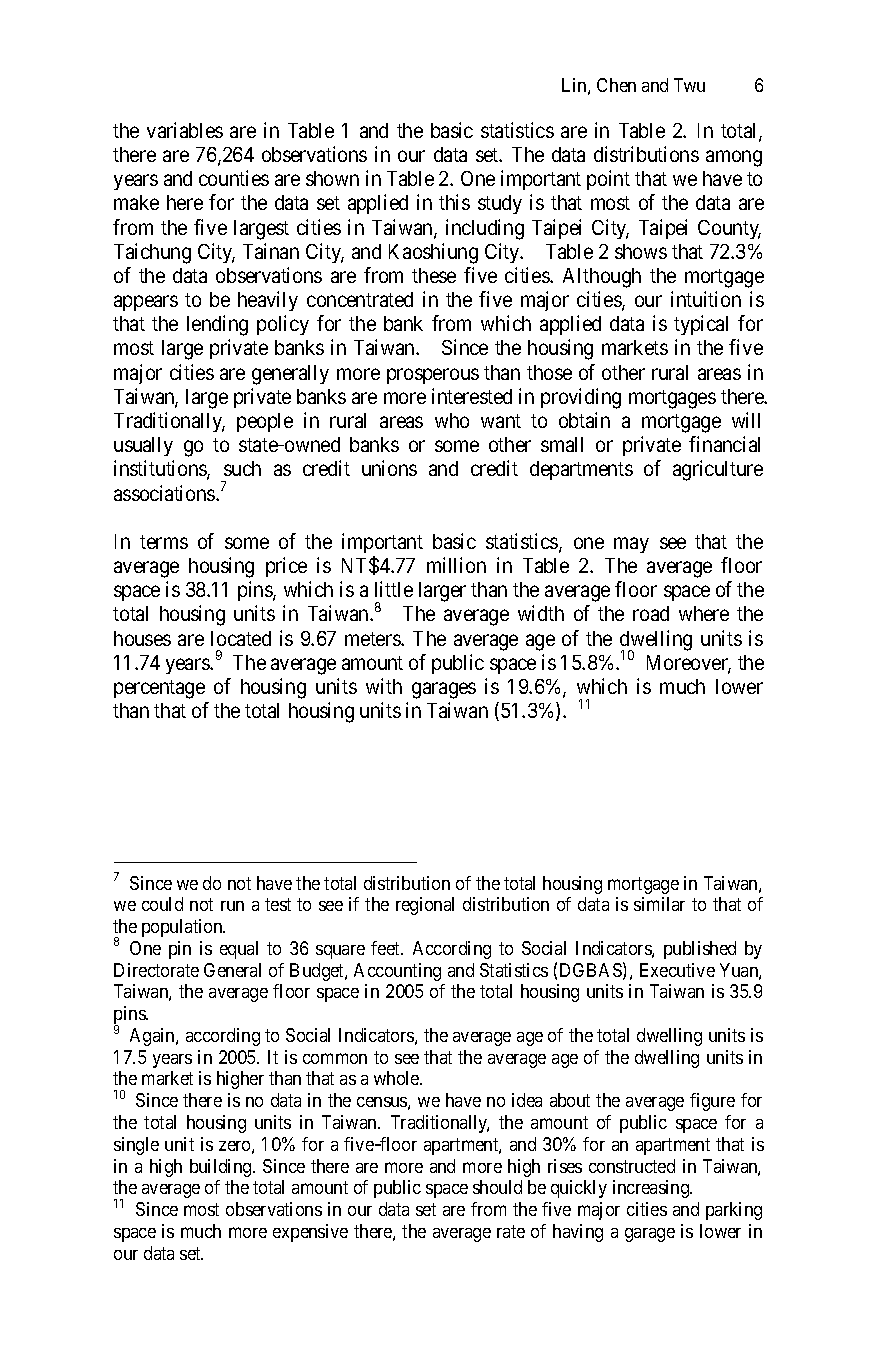 This screenshot has width=877, height=1372. Describe the element at coordinates (185, 130) in the screenshot. I see `variables` at that location.
